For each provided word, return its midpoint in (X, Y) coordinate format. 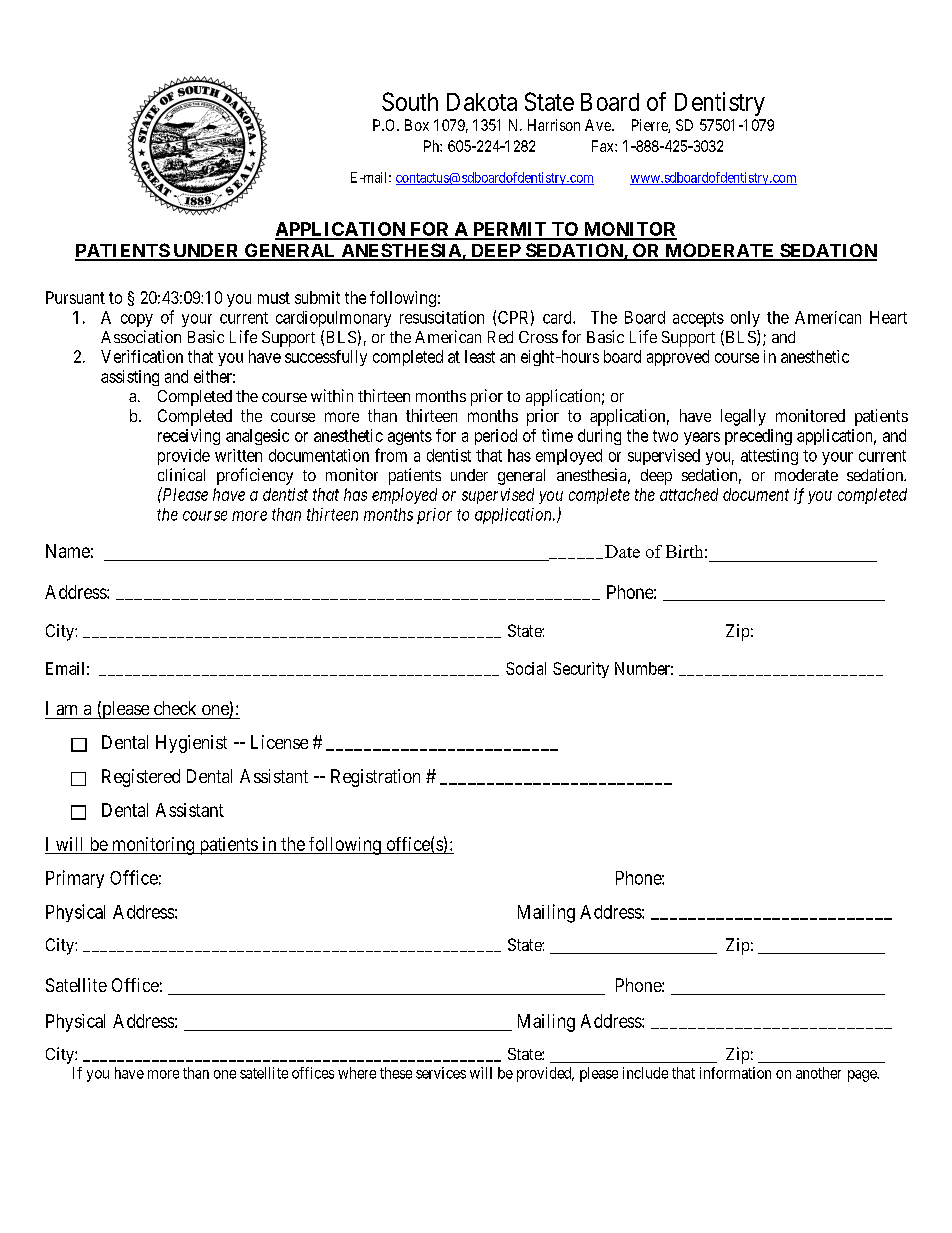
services (441, 1073)
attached (689, 494)
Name (68, 551)
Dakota (482, 102)
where (357, 1073)
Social (526, 668)
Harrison (554, 125)
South (410, 101)
